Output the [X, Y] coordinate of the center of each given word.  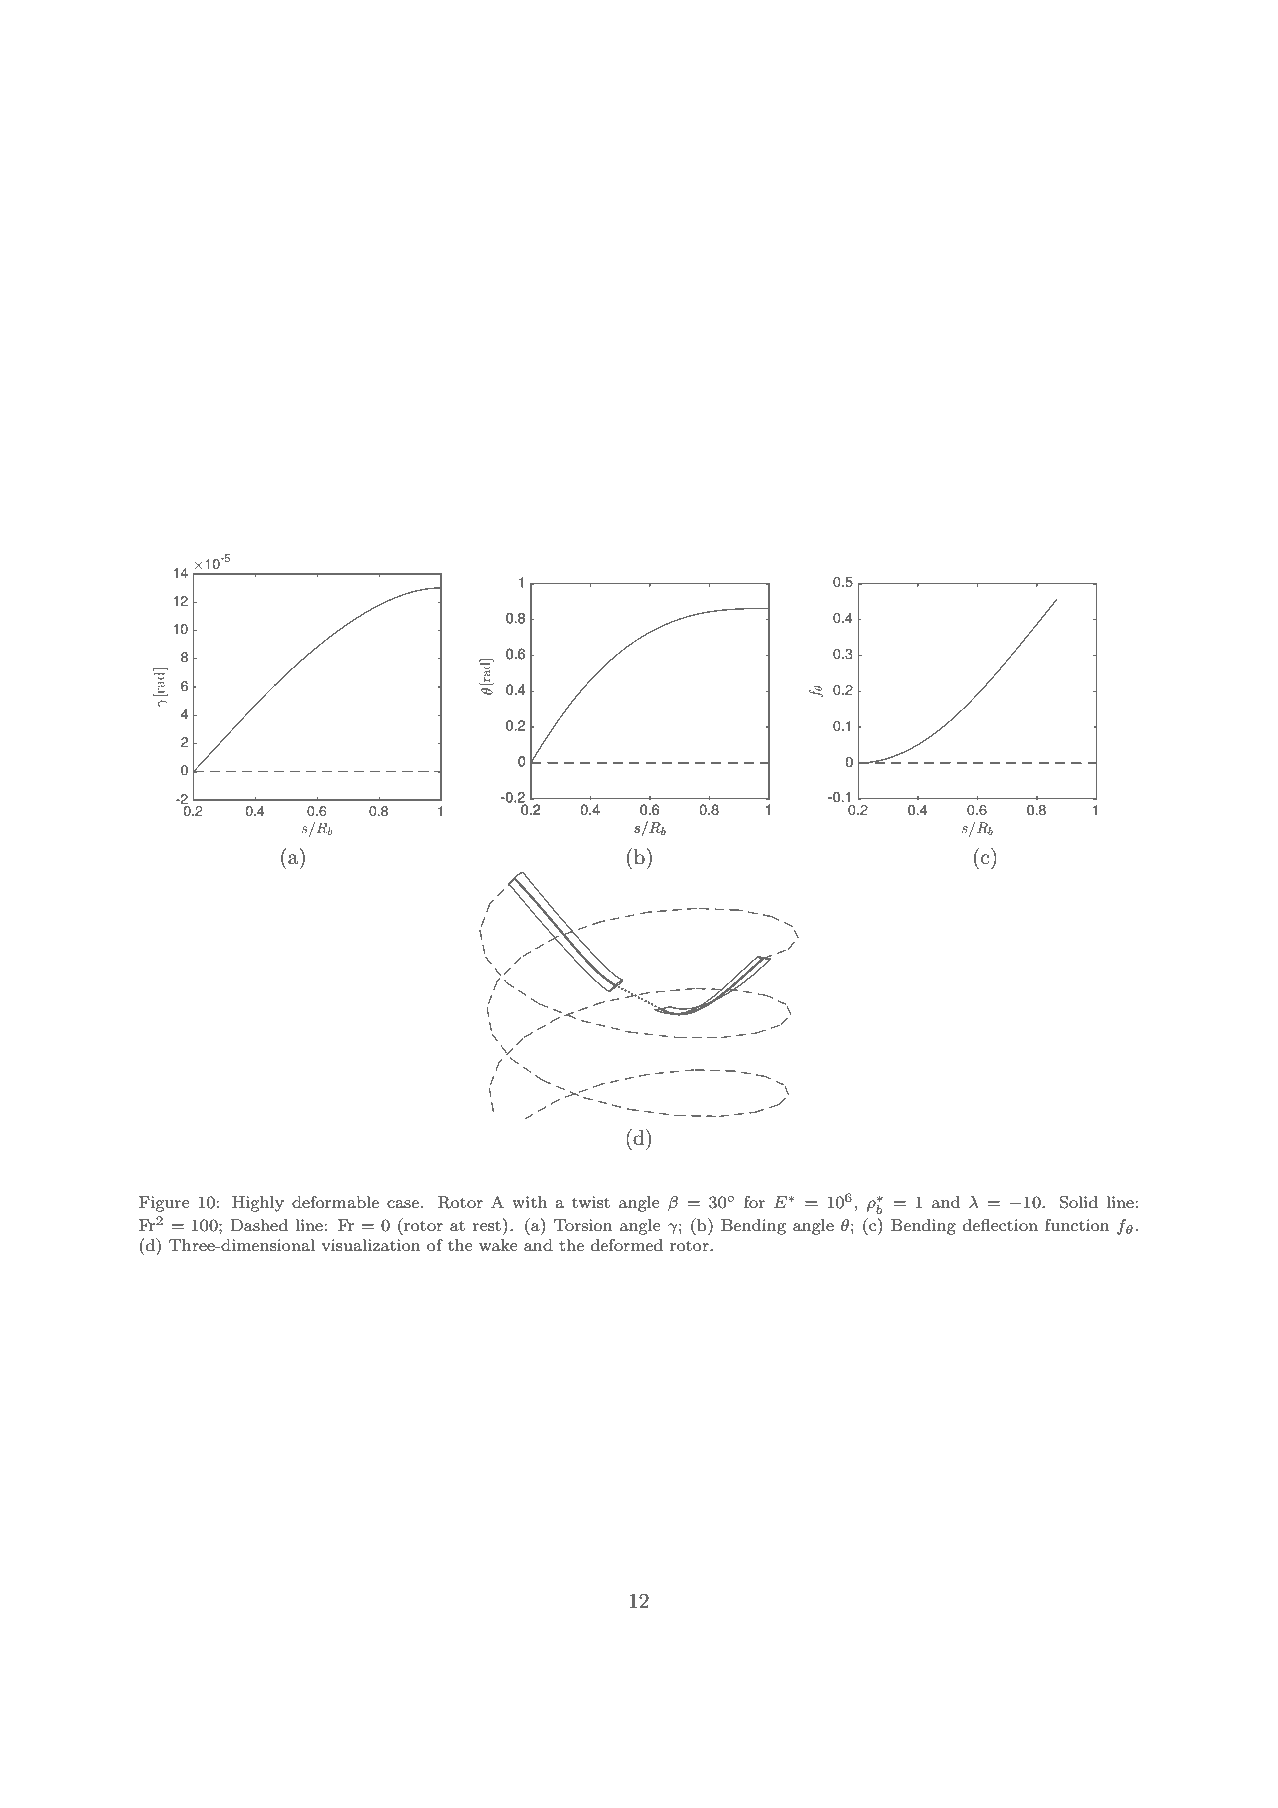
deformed [627, 1245]
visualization [371, 1245]
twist [591, 1202]
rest [487, 1225]
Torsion [583, 1225]
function [1077, 1225]
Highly [258, 1204]
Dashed [259, 1225]
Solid [1079, 1202]
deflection [1000, 1225]
